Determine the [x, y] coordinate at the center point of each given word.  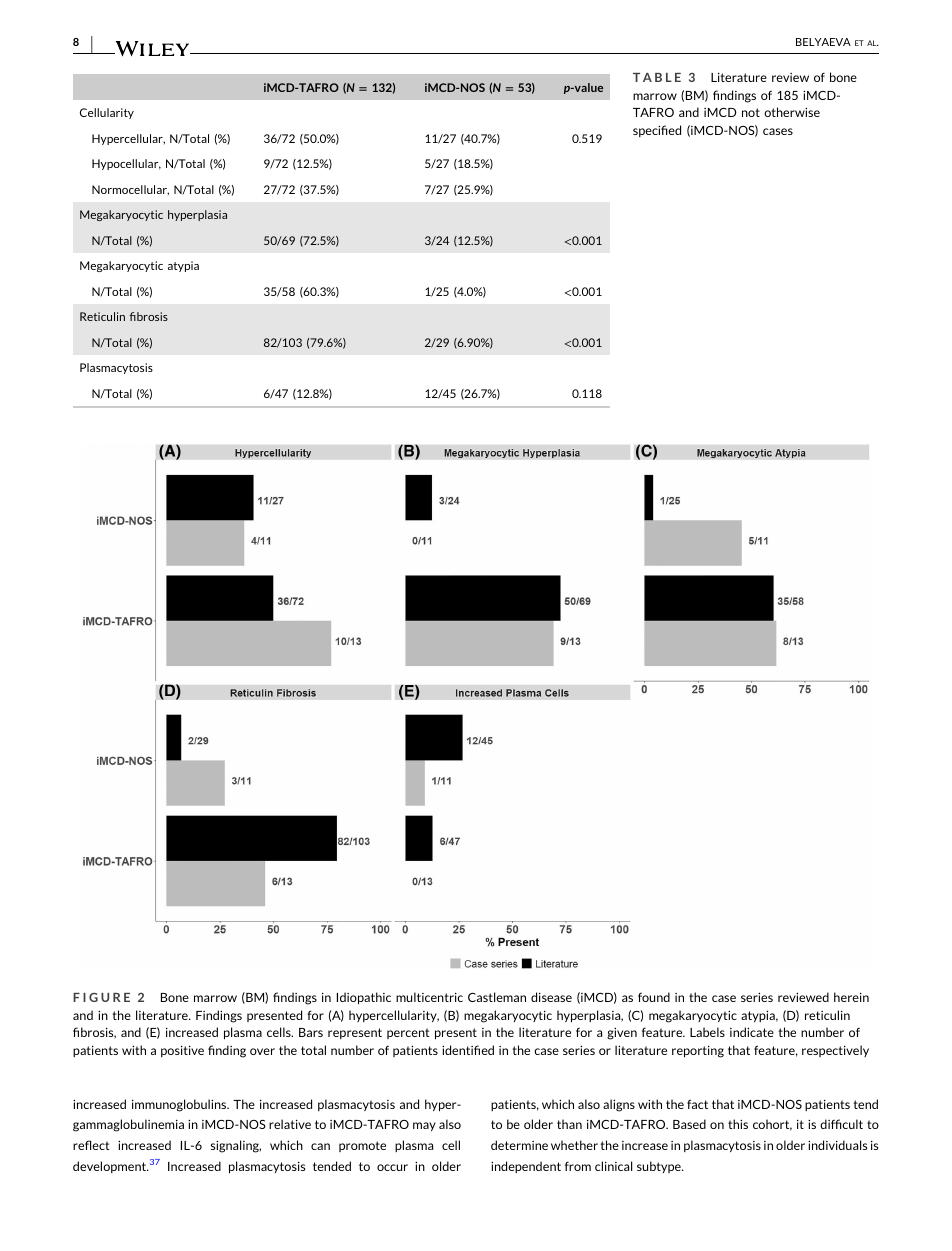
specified [657, 131]
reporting [698, 1052]
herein [851, 997]
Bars [311, 1032]
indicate [752, 1032]
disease [551, 997]
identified [468, 1050]
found [654, 997]
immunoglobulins [180, 1105]
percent [408, 1033]
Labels [707, 1032]
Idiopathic [364, 998]
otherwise [792, 112]
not [751, 112]
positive [182, 1051]
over [262, 1051]
